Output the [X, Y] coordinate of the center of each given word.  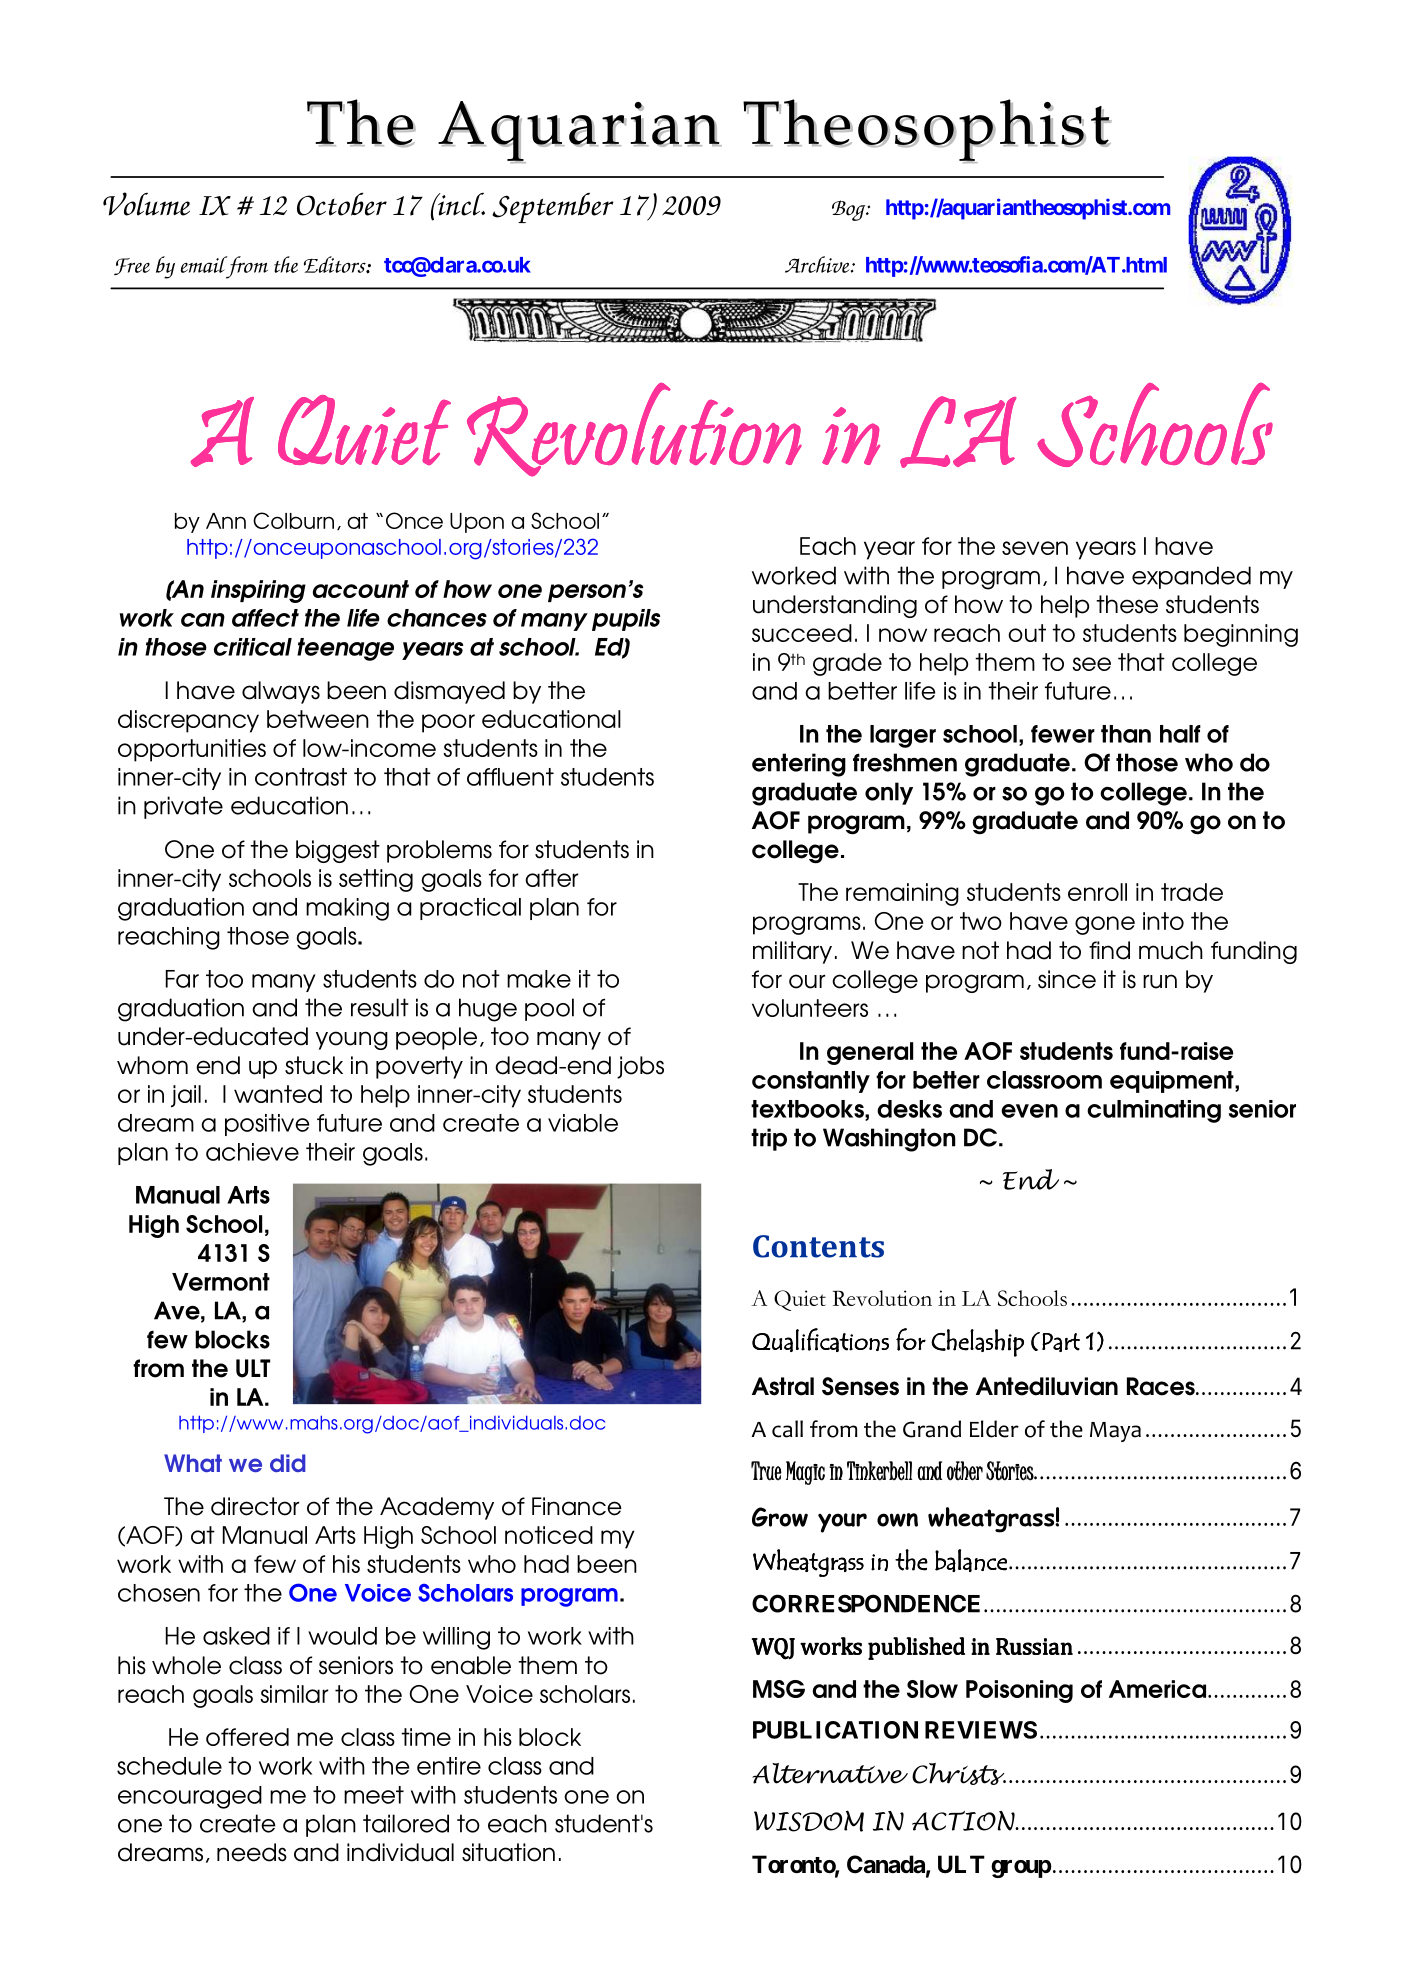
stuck [314, 1065]
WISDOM [809, 1821]
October [342, 204]
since [1067, 979]
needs [252, 1852]
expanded [1191, 577]
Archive [818, 264]
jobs [640, 1067]
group [1021, 1869]
